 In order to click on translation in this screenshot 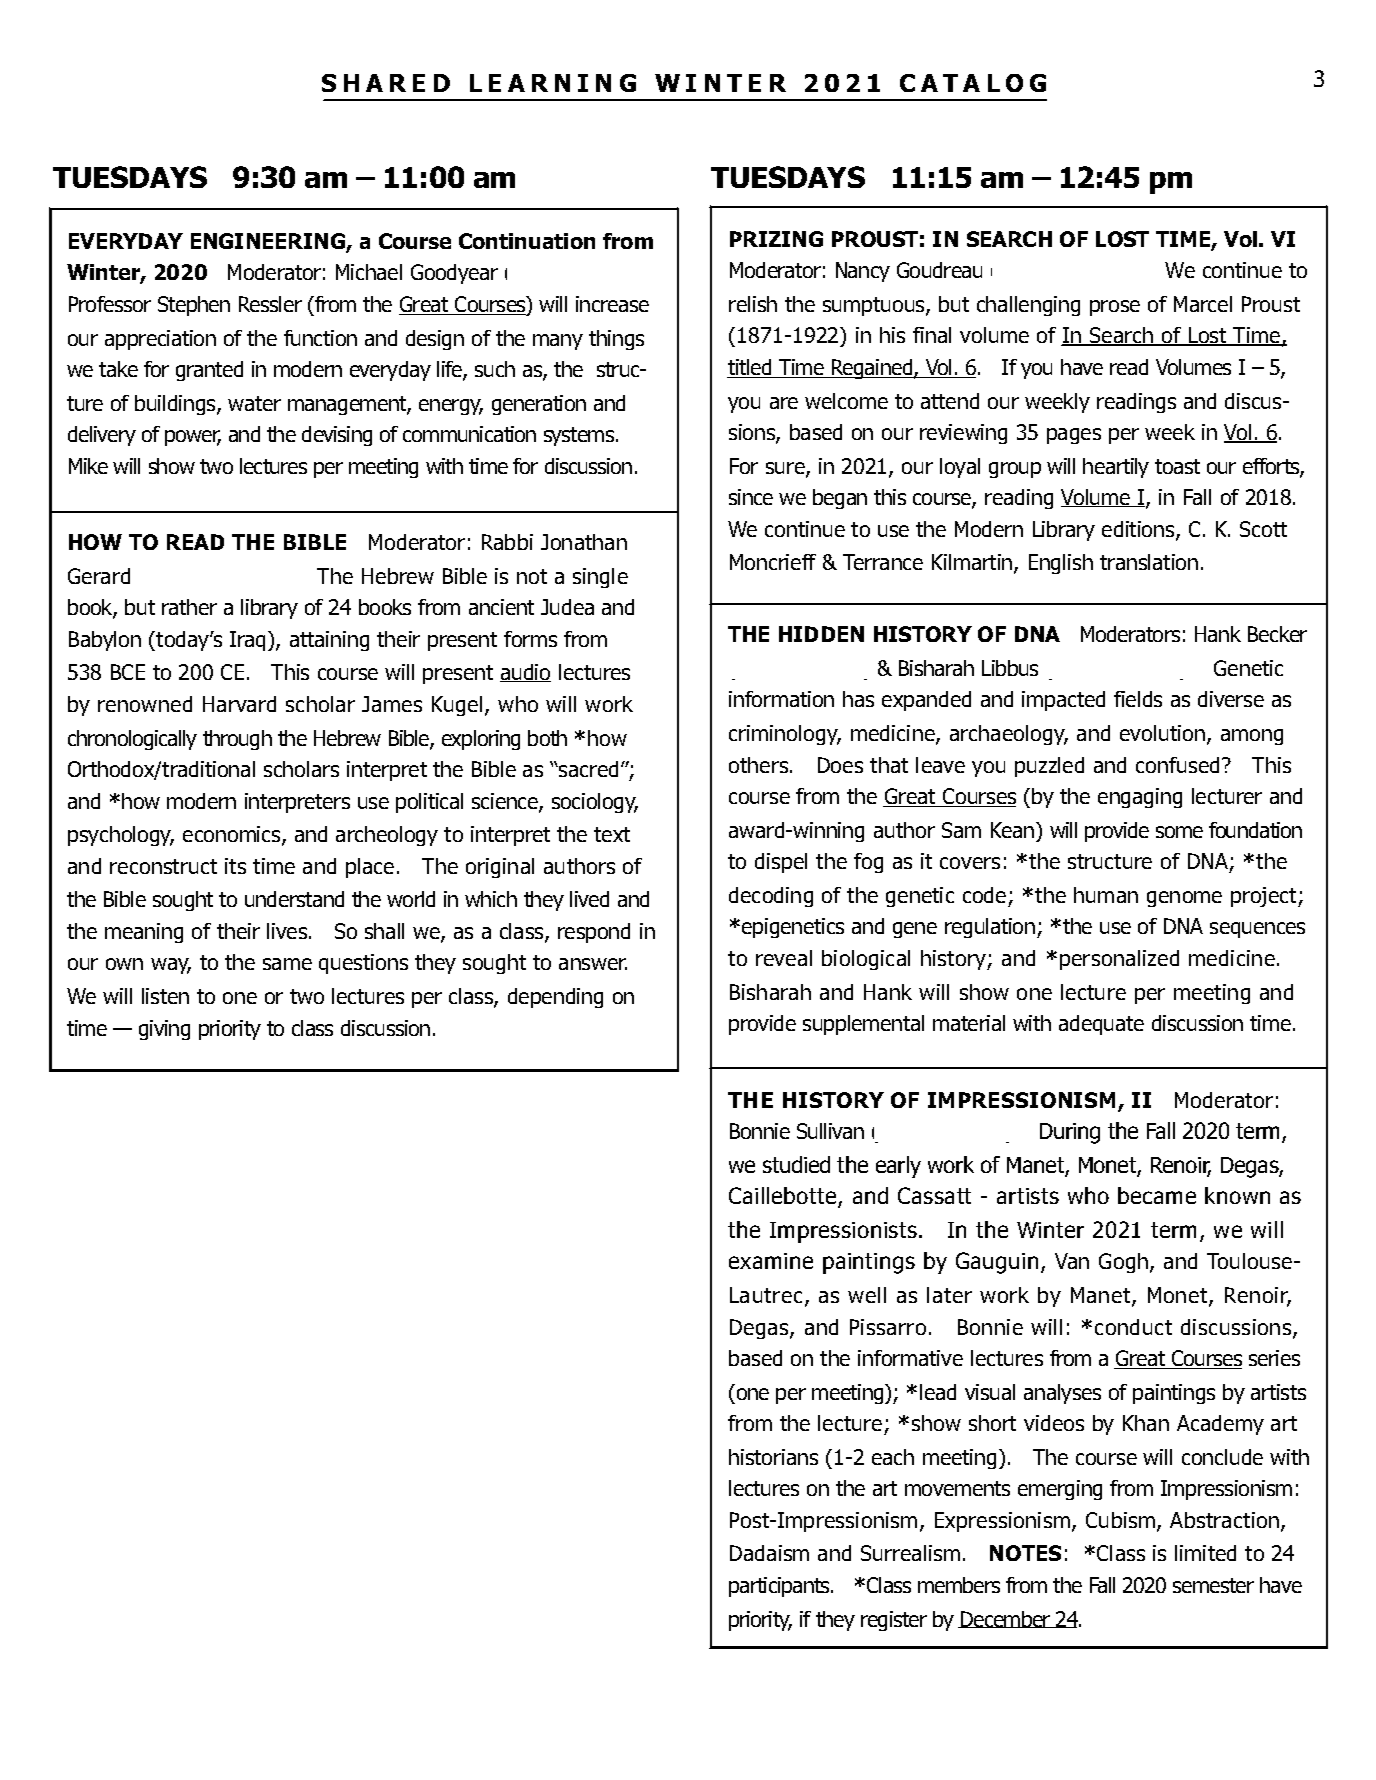, I will do `click(1149, 562)`.
